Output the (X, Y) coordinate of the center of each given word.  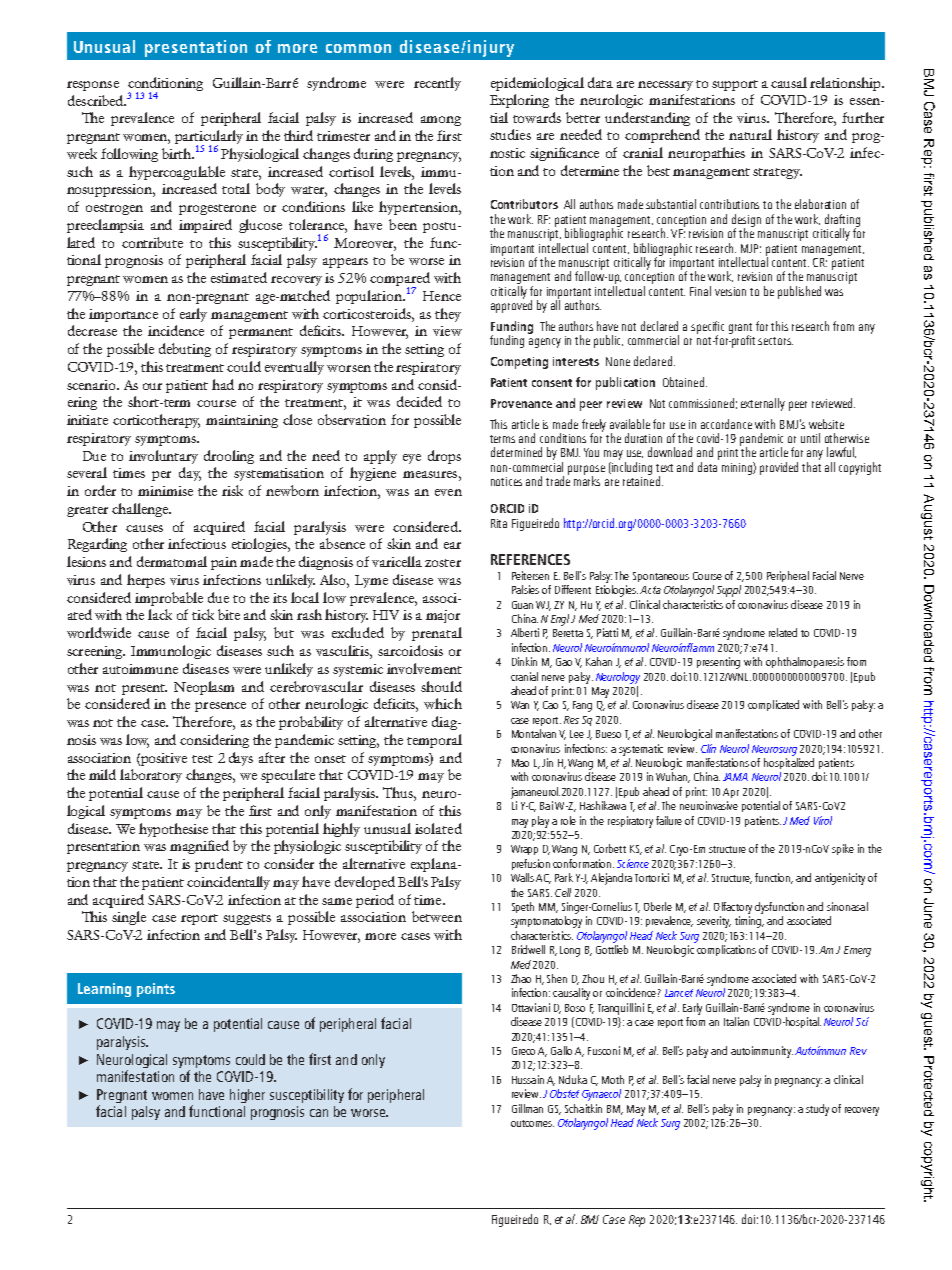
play (540, 822)
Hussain (528, 1079)
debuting (185, 350)
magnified (199, 847)
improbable (169, 599)
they (448, 315)
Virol (823, 820)
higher (247, 1096)
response (93, 86)
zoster (443, 563)
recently (437, 84)
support (735, 85)
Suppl (729, 591)
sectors (775, 341)
